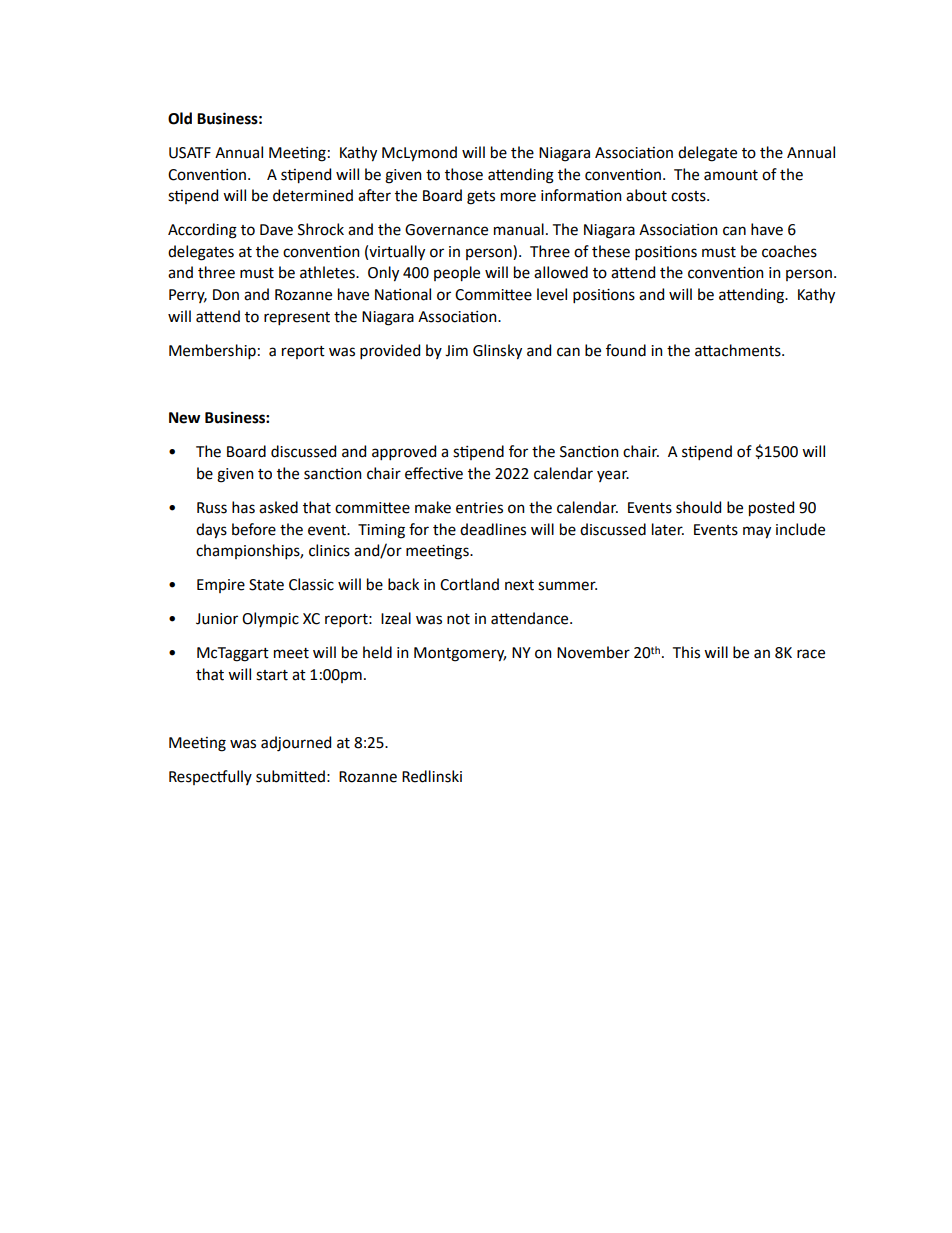  Describe the element at coordinates (243, 507) in the image. I see `has` at that location.
